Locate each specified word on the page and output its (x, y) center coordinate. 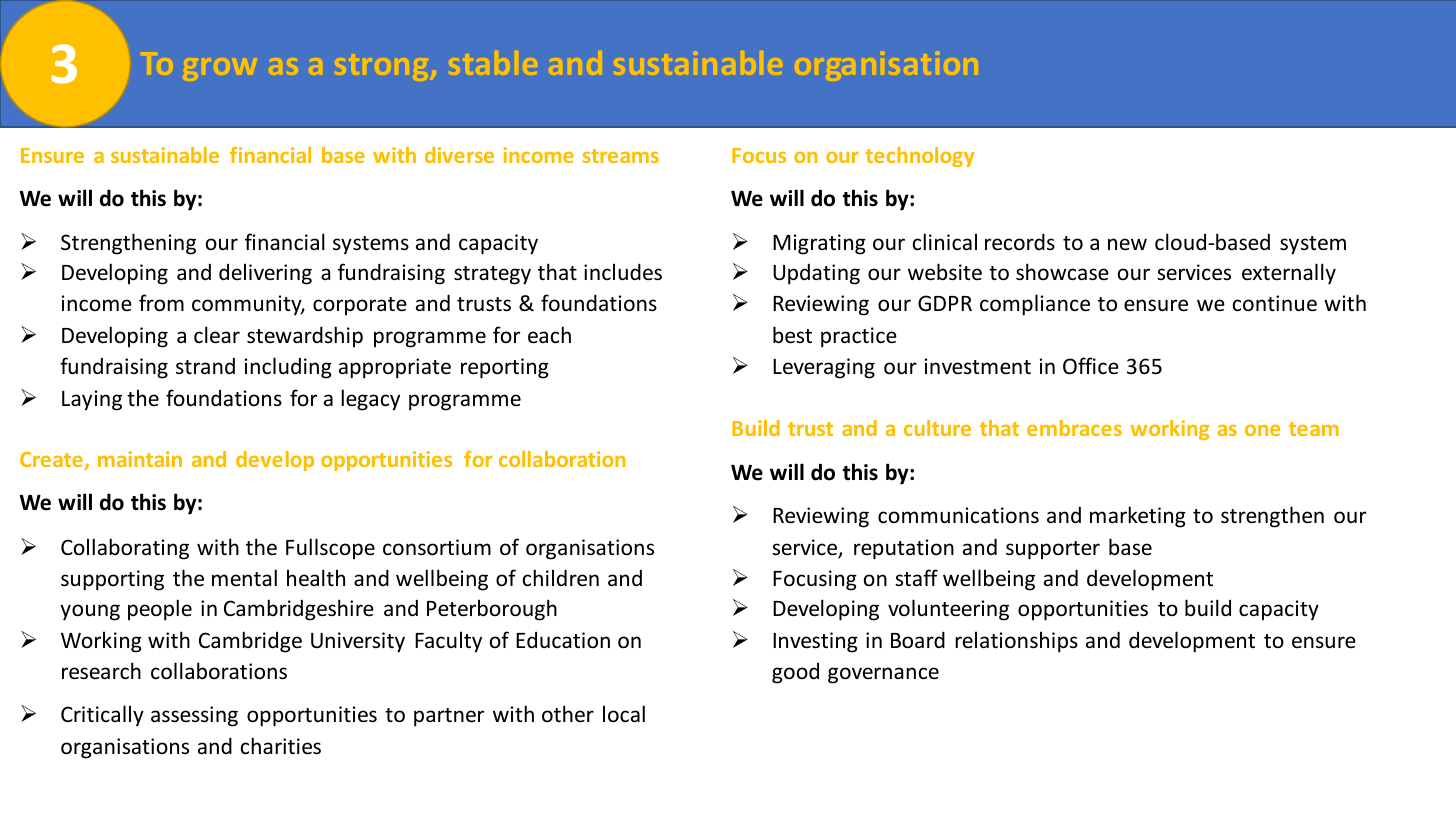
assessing (194, 716)
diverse (459, 155)
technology (920, 157)
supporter (1053, 550)
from (161, 303)
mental (244, 577)
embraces (1074, 428)
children (561, 578)
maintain (140, 459)
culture (937, 428)
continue (1275, 303)
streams (621, 156)
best (792, 335)
